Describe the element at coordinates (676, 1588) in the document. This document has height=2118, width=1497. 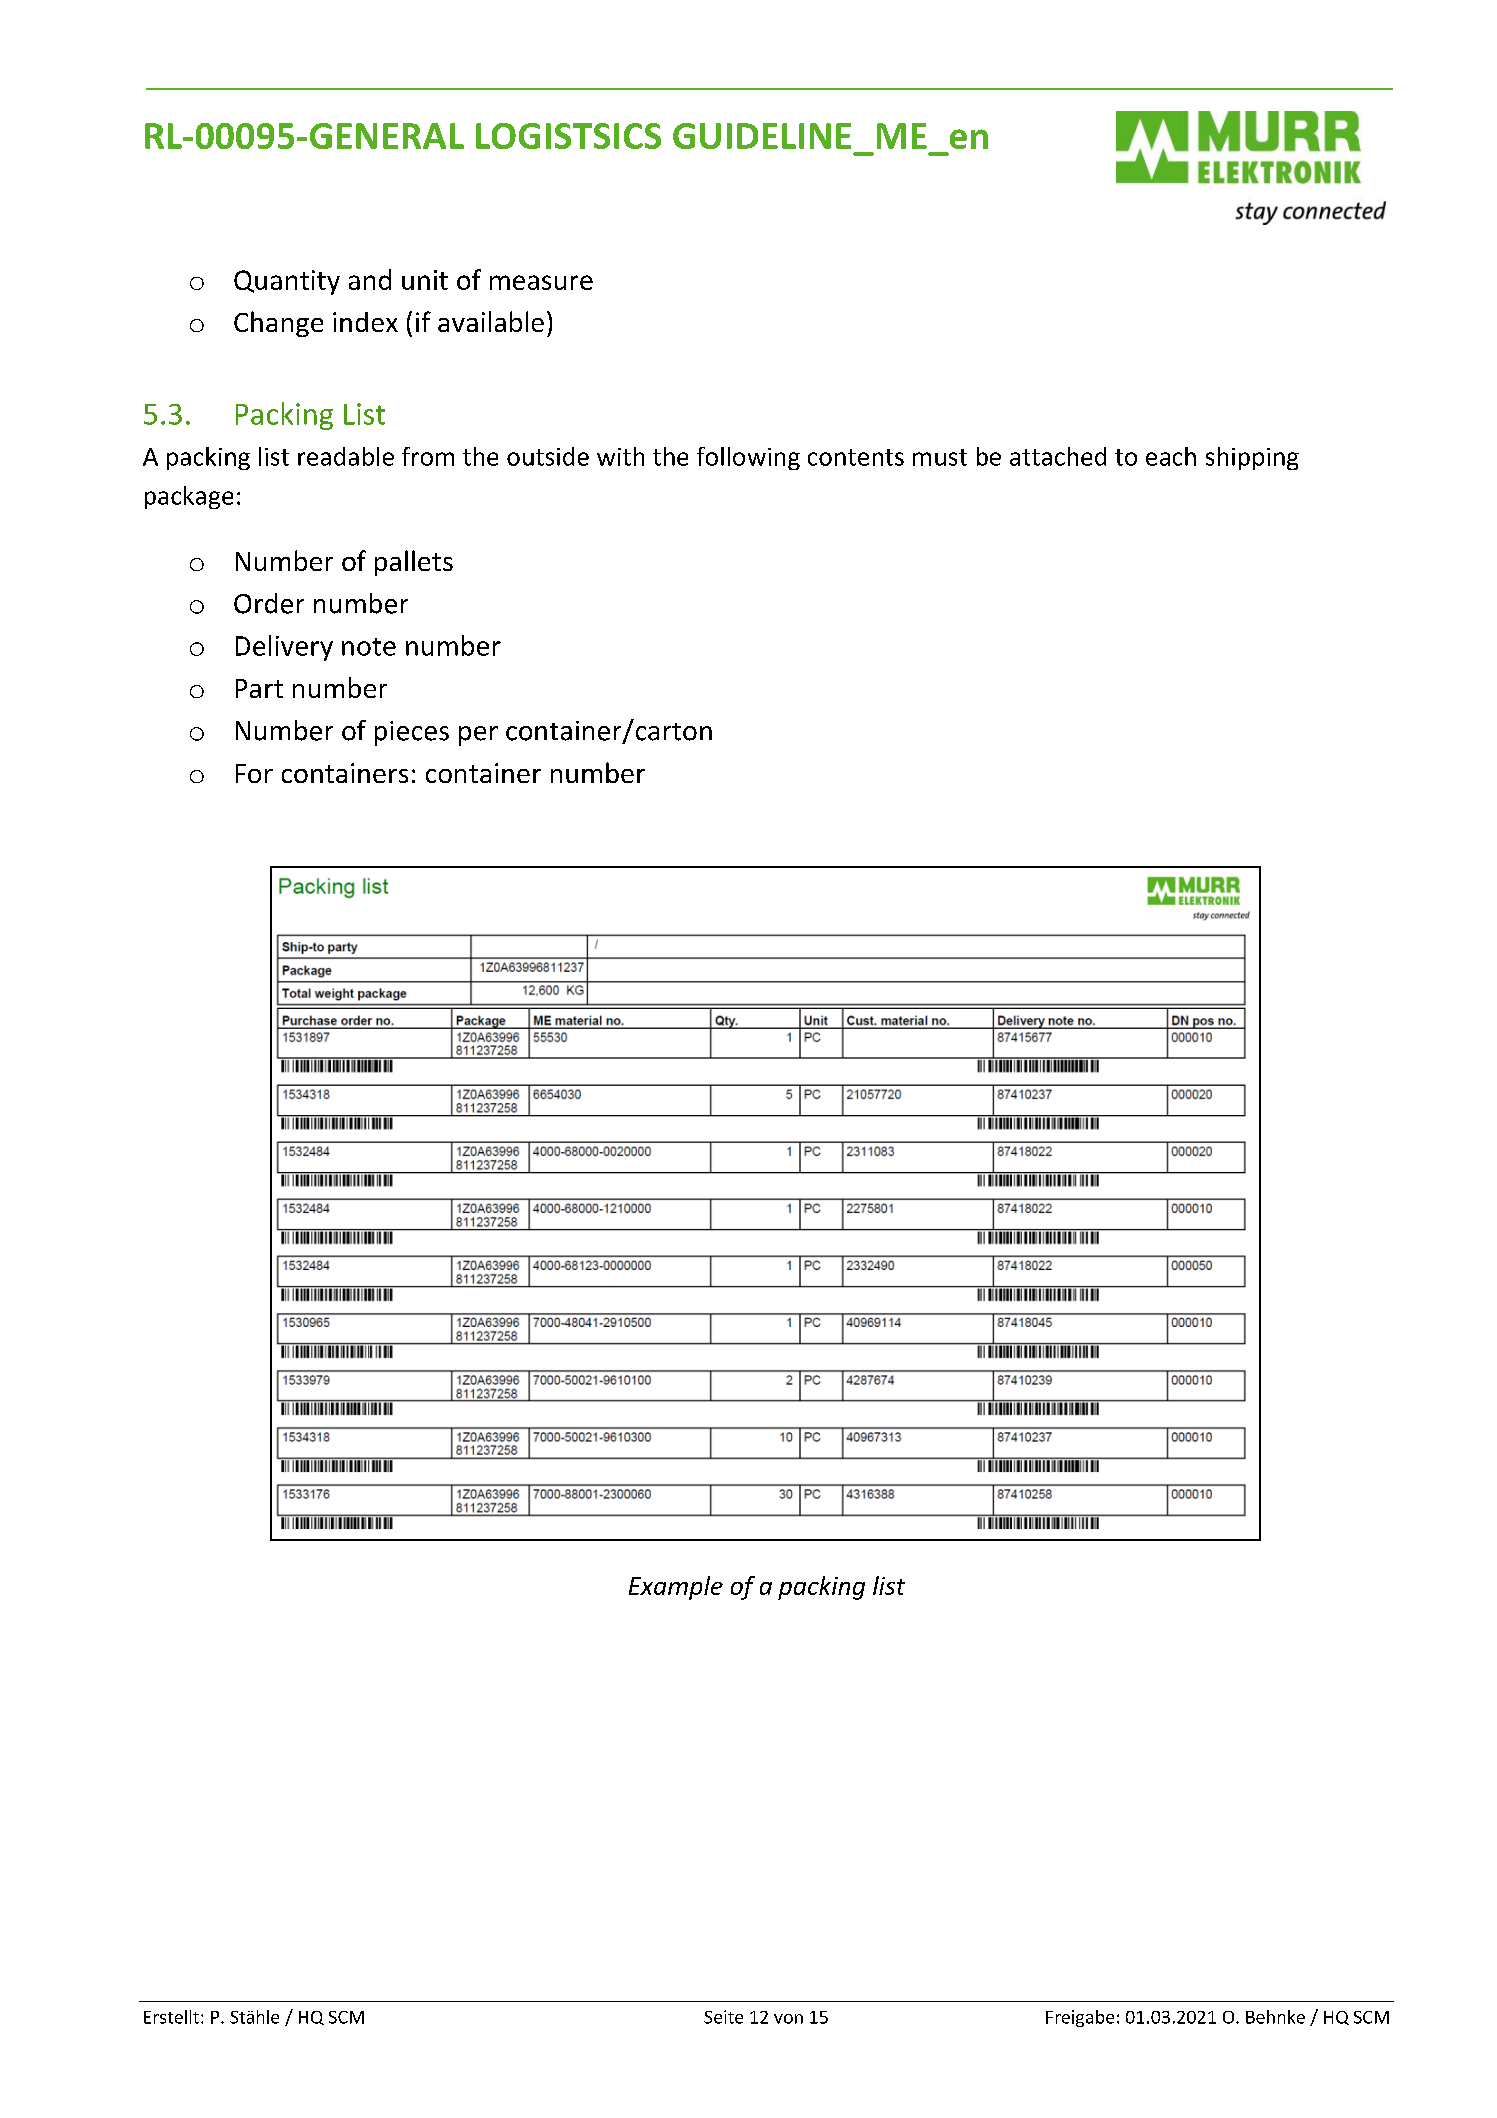
I see `Example` at that location.
